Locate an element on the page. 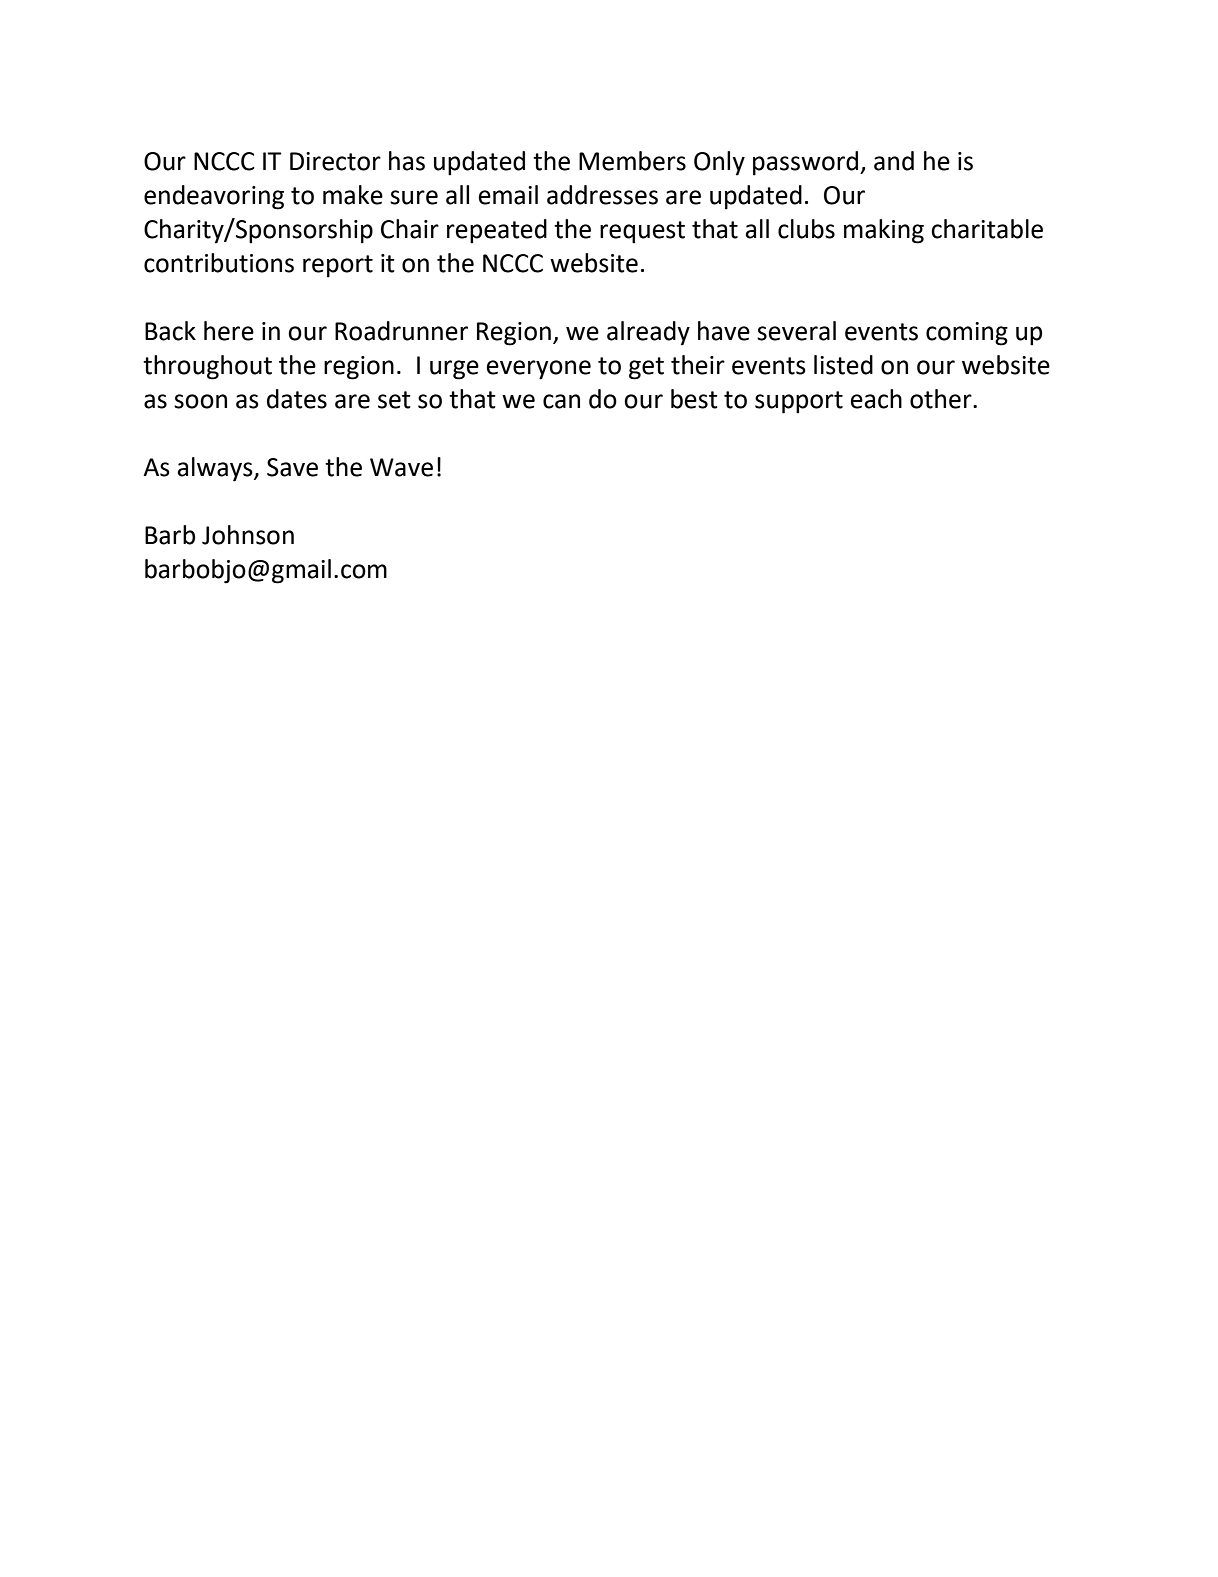  Johnson is located at coordinates (248, 535).
